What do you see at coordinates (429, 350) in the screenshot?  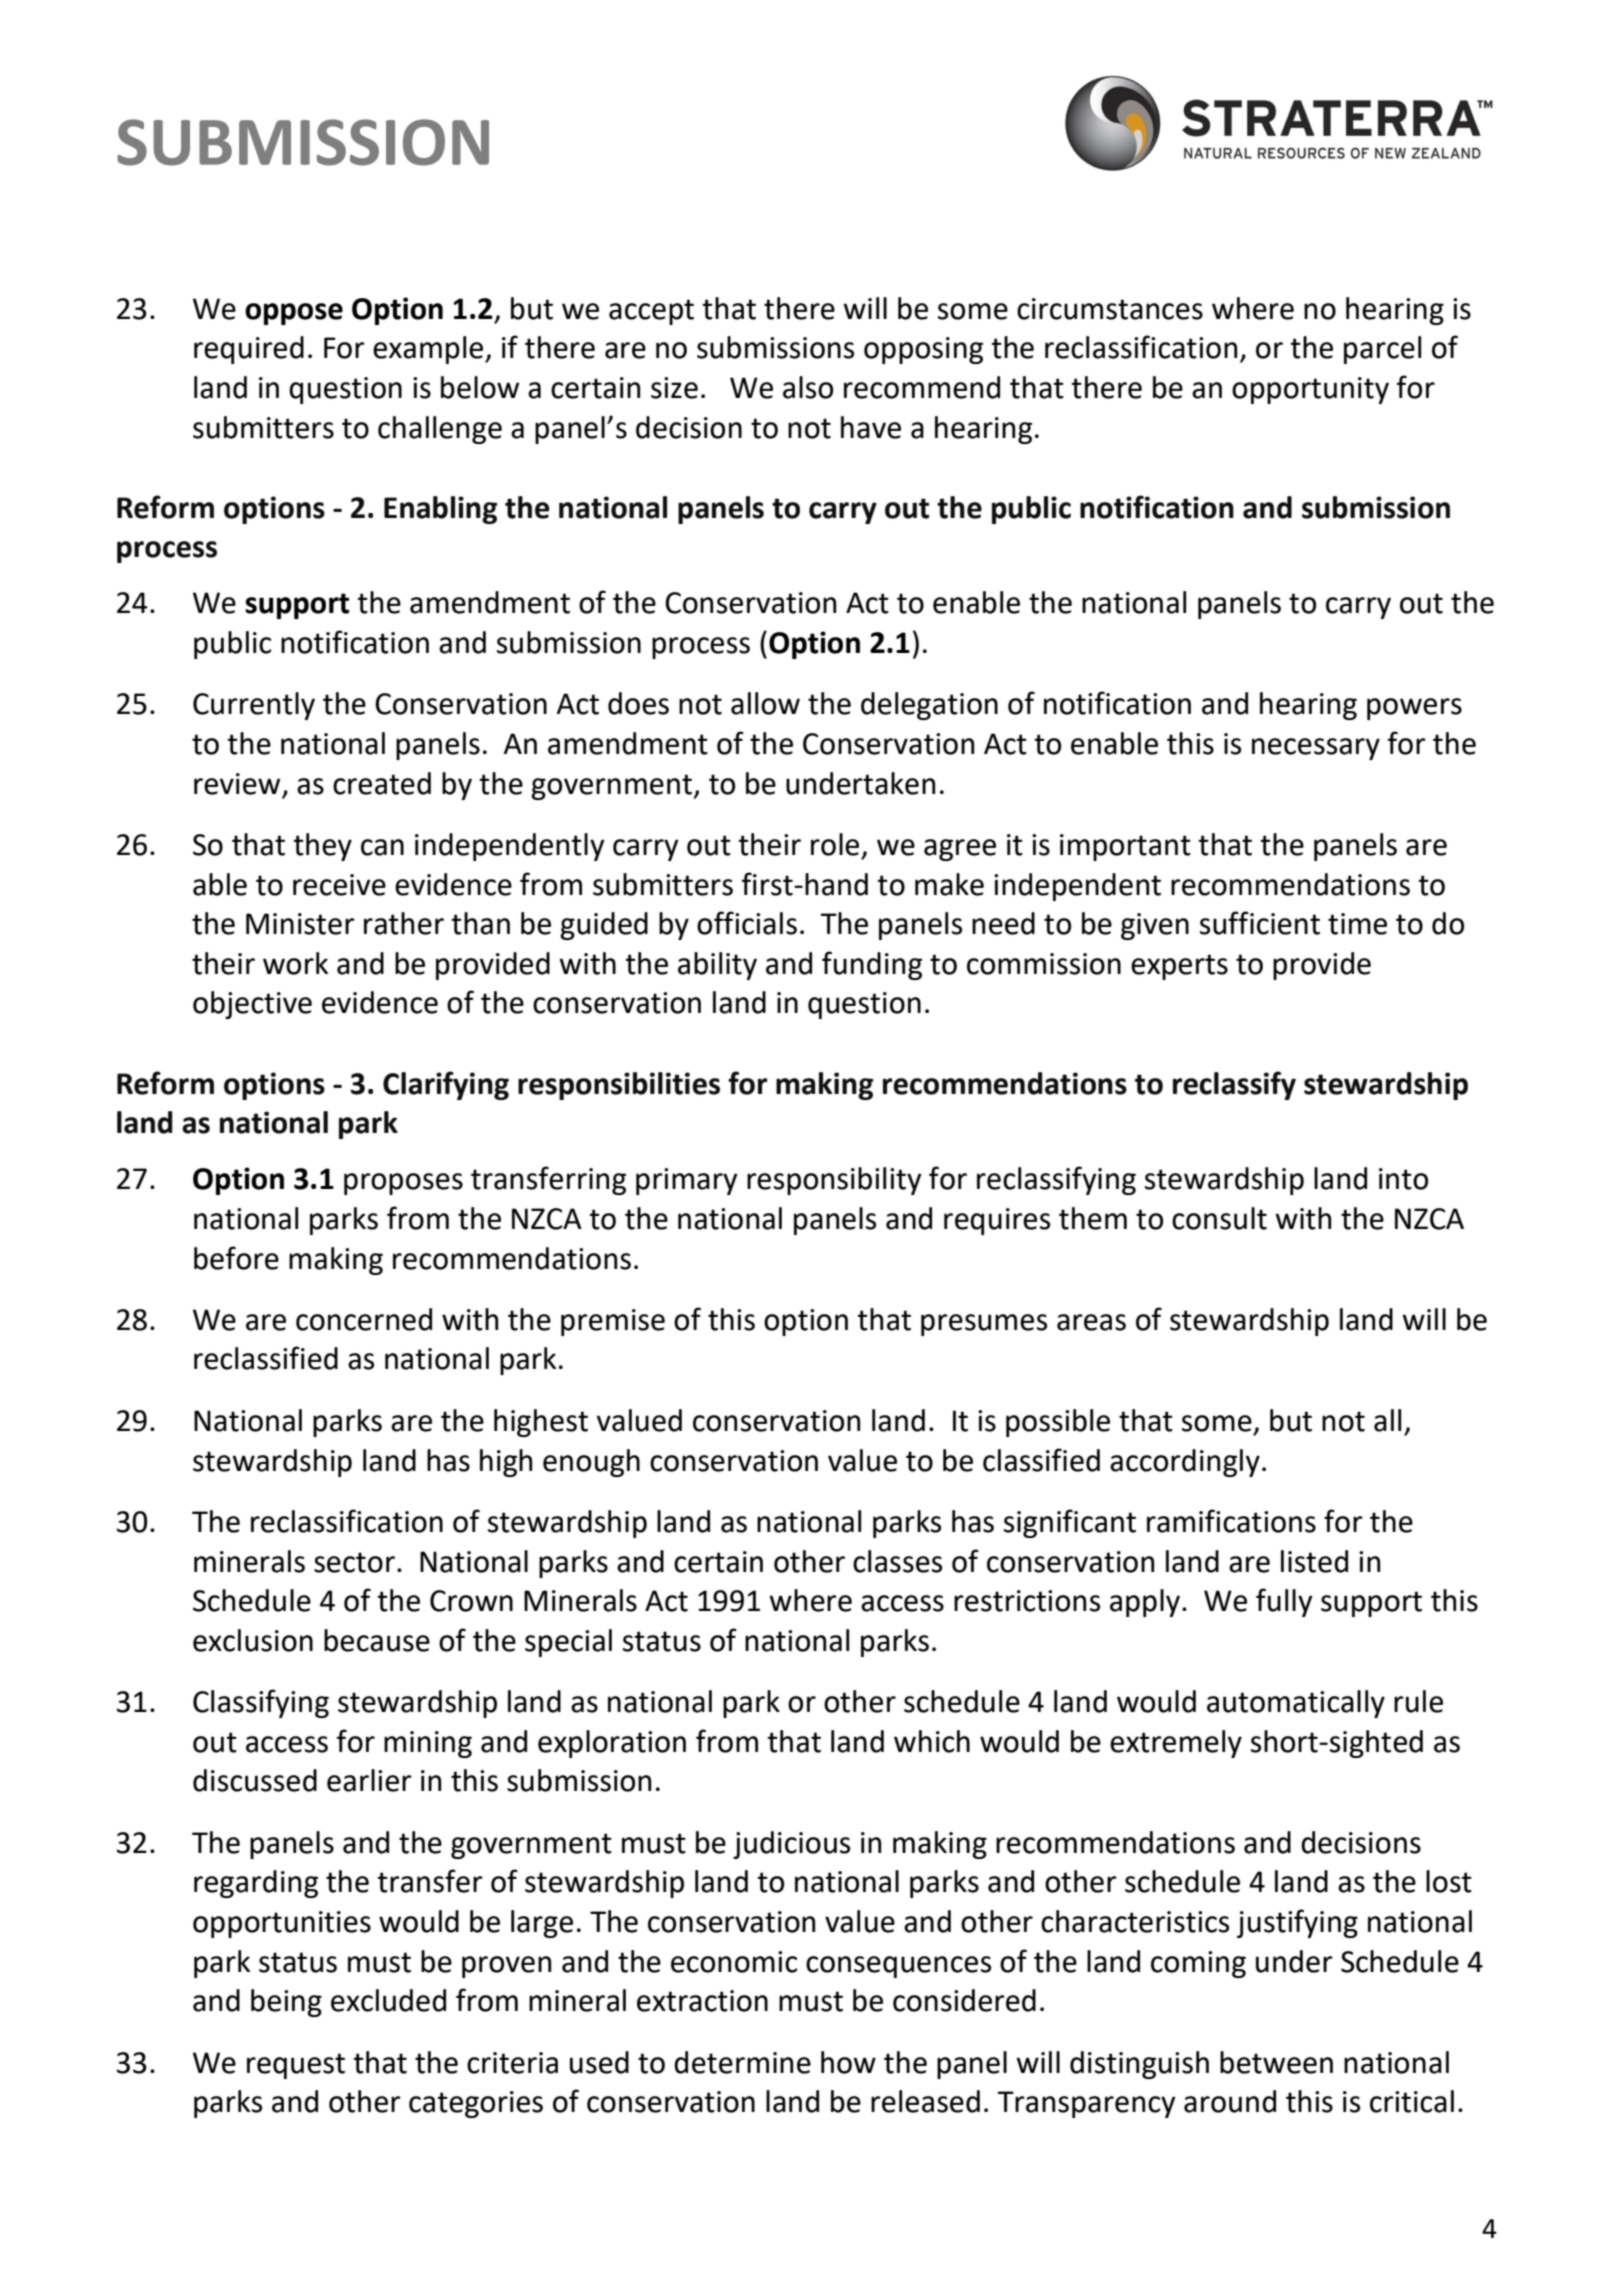 I see `example` at bounding box center [429, 350].
